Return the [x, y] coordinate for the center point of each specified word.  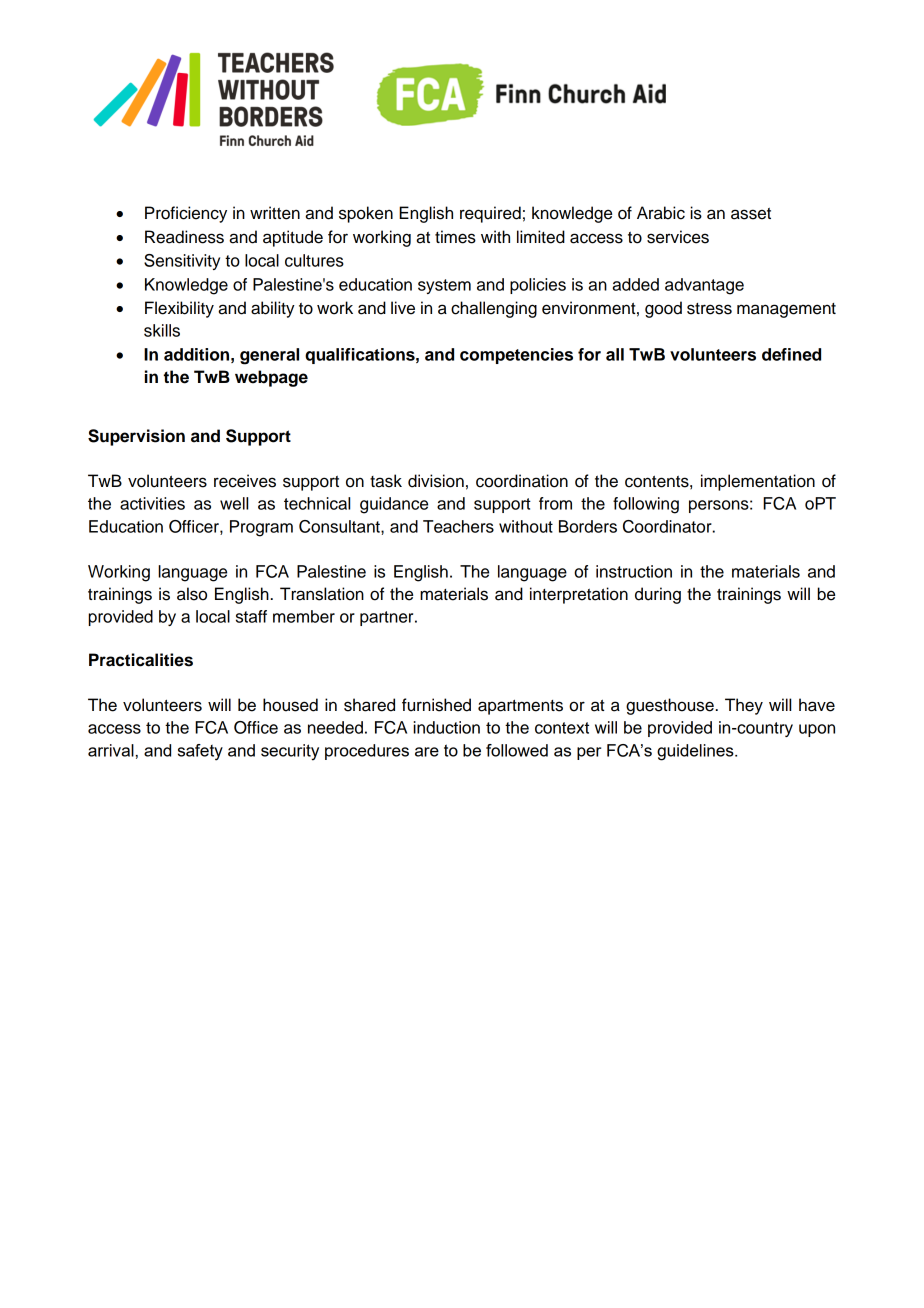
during [658, 595]
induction [446, 727]
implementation [758, 482]
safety [200, 752]
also [192, 594]
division [436, 481]
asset [751, 214]
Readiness [184, 237]
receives [245, 481]
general [269, 356]
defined [791, 354]
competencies [516, 356]
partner [388, 618]
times [455, 237]
